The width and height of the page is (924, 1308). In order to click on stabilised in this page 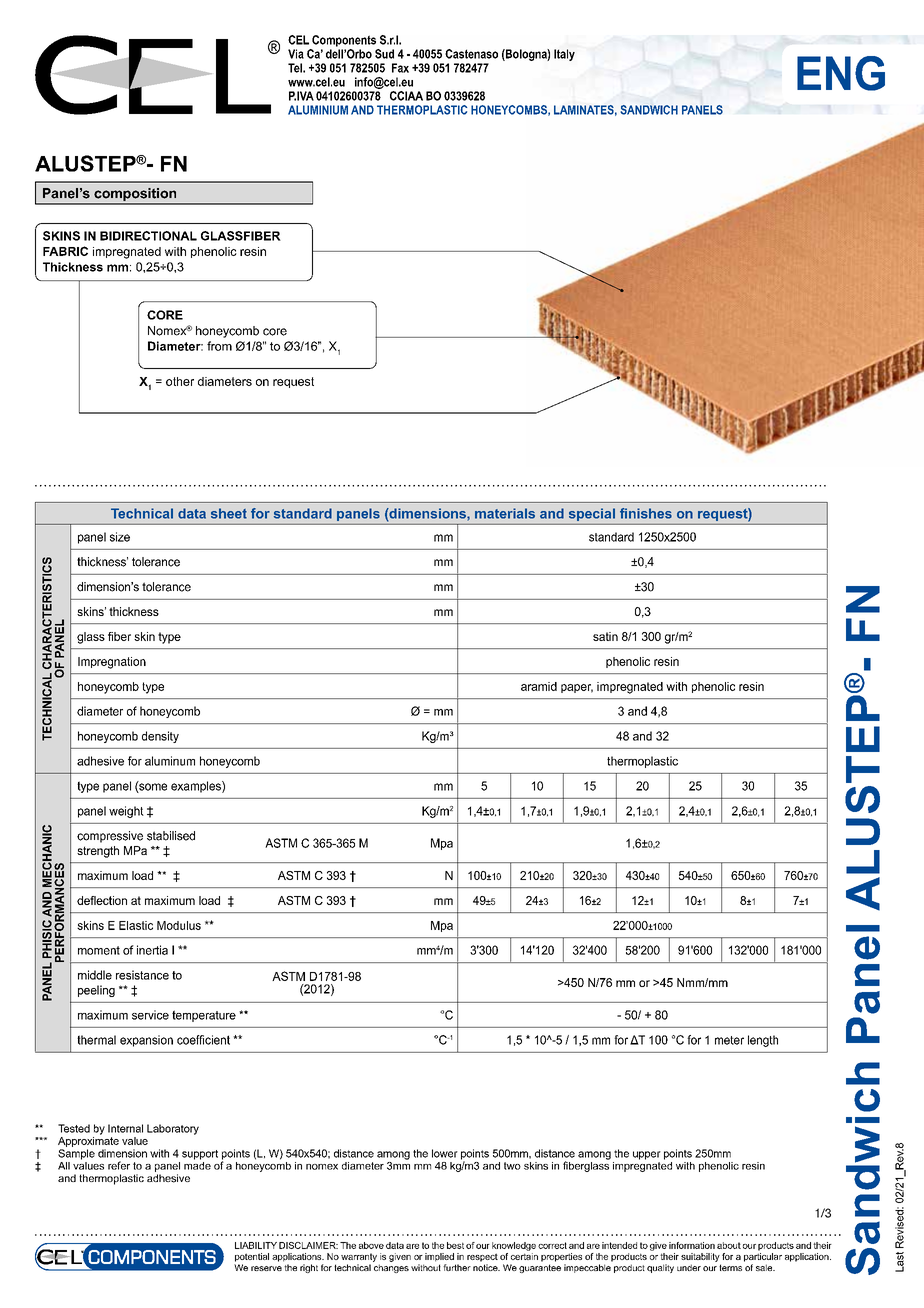, I will do `click(171, 836)`.
